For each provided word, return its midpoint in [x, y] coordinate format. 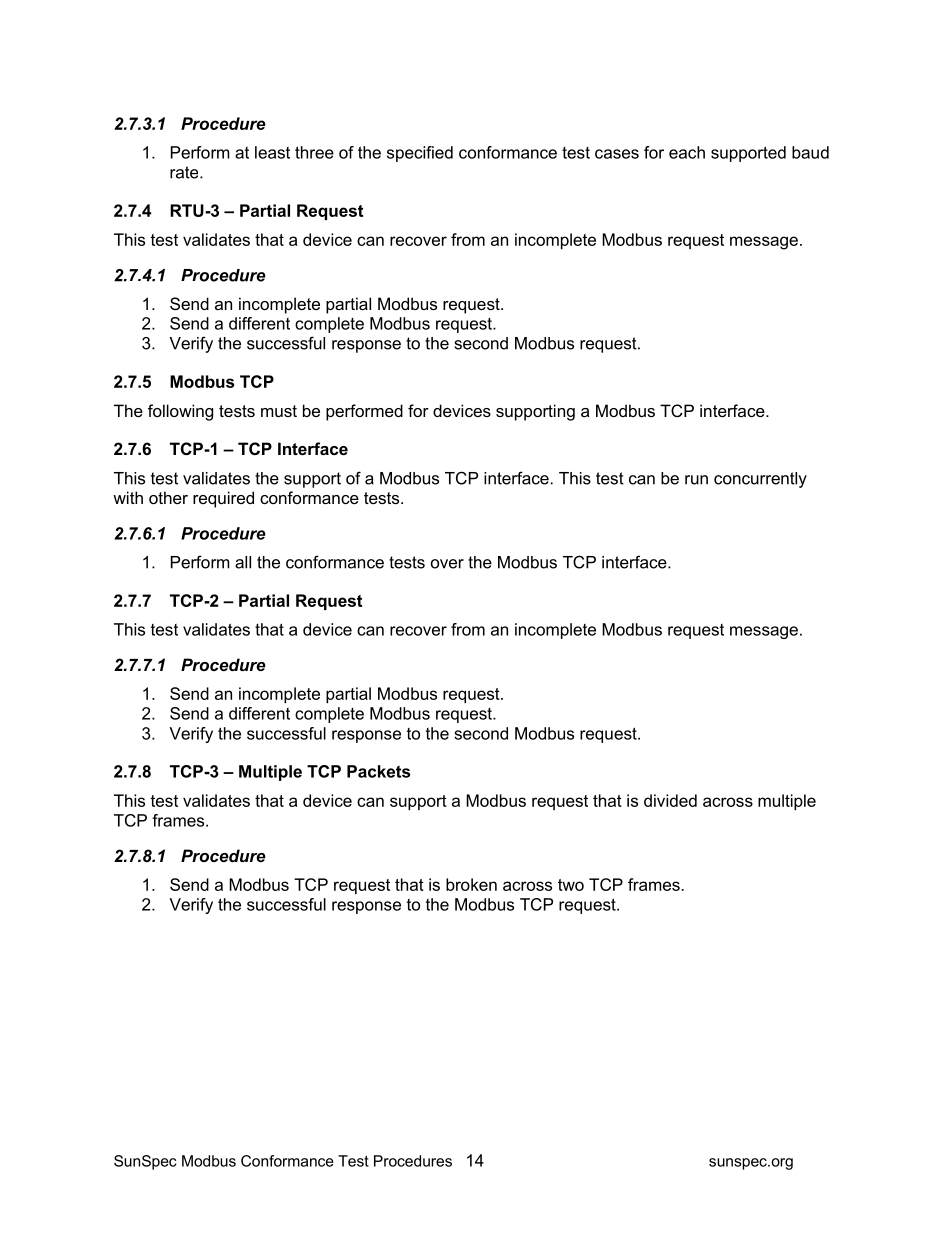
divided [670, 800]
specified [420, 154]
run [696, 480]
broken [471, 884]
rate [185, 172]
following [180, 412]
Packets [378, 771]
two [571, 885]
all [243, 562]
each [687, 152]
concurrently [760, 480]
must [279, 411]
